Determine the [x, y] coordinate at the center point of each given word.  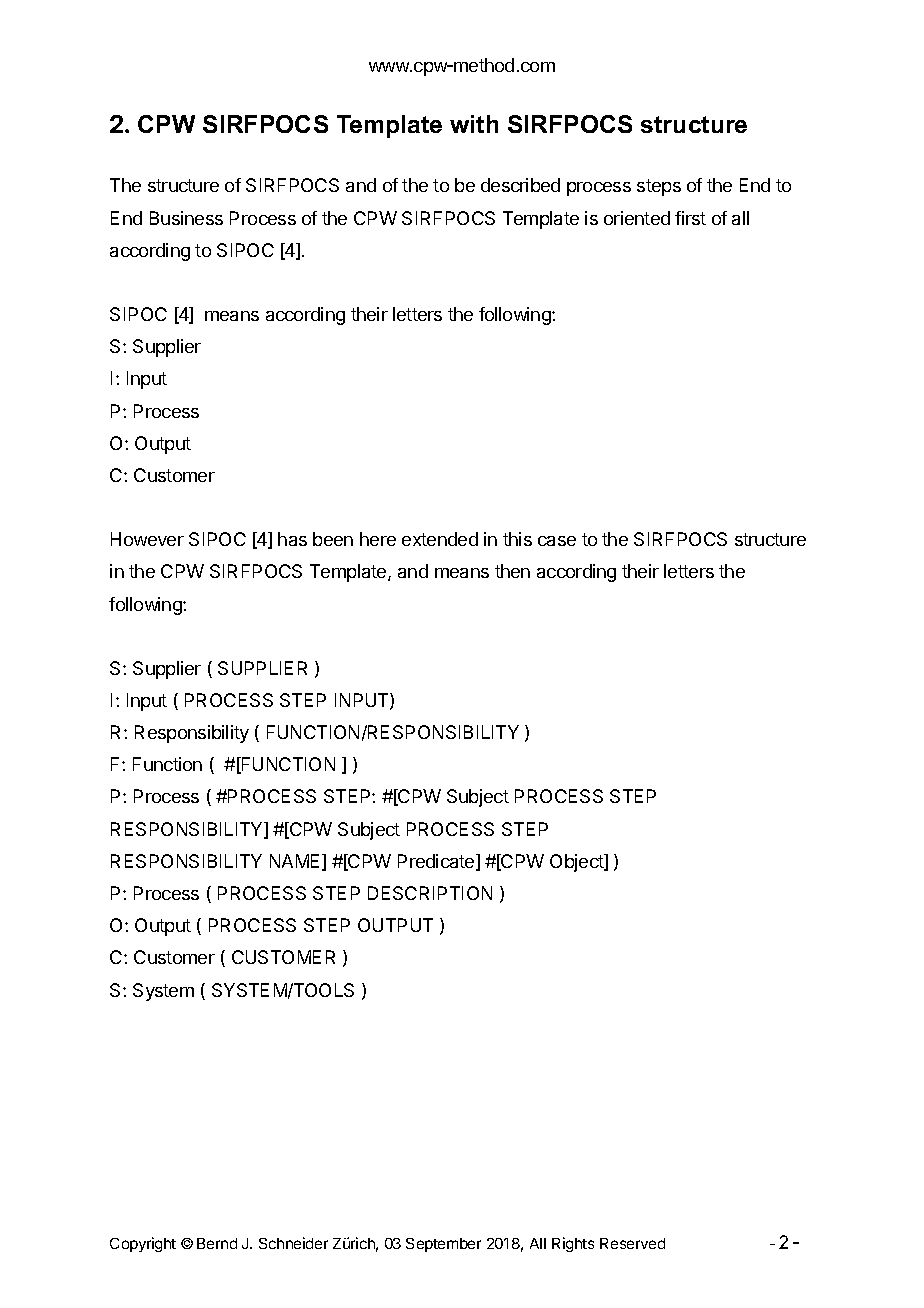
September [443, 1245]
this [517, 539]
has [292, 539]
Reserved [632, 1243]
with [474, 124]
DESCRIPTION [430, 893]
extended [440, 539]
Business [186, 218]
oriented [637, 218]
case [557, 541]
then [512, 571]
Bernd [217, 1243]
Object [577, 863]
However [147, 539]
